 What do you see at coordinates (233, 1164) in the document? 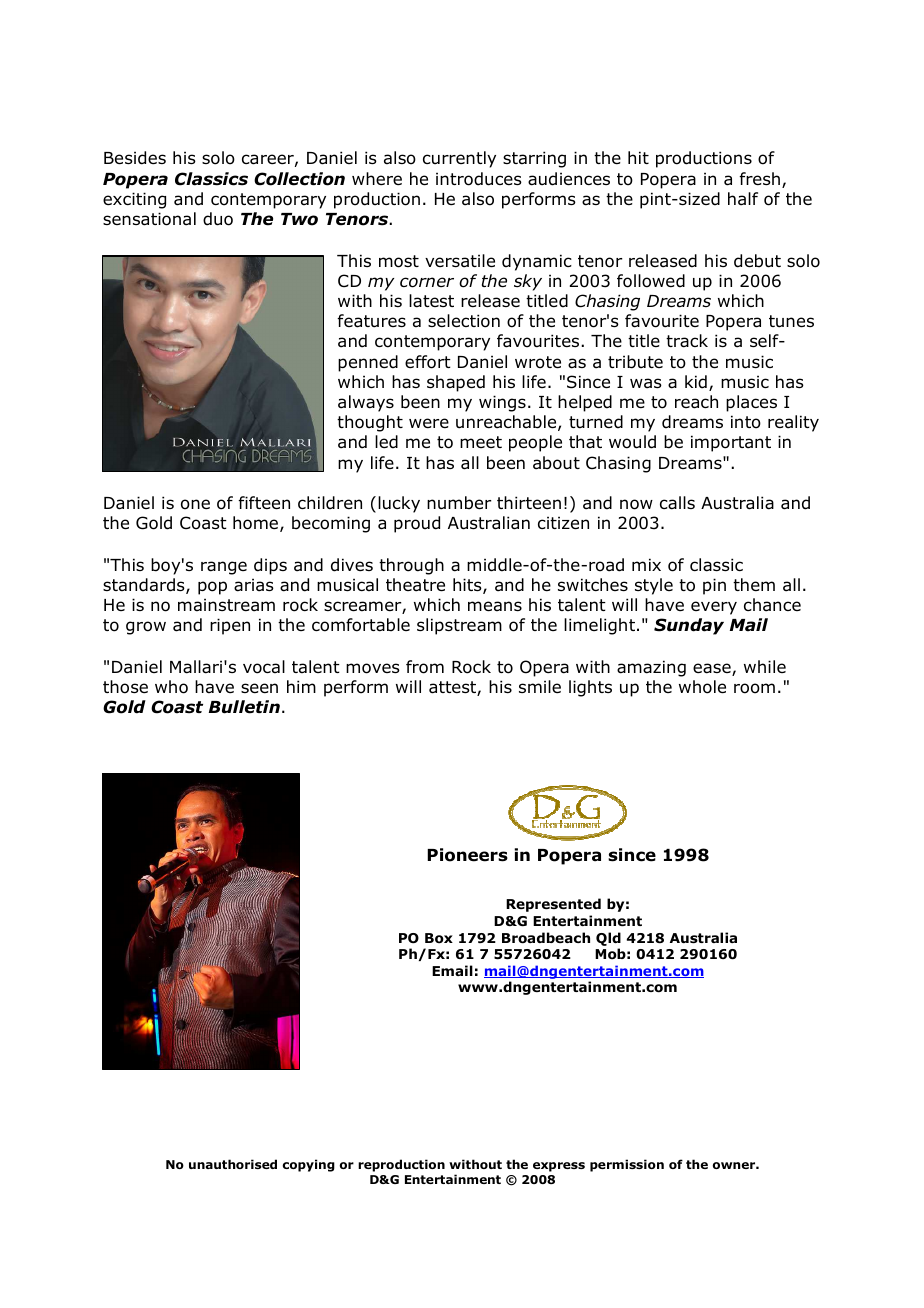
I see `unauthorised` at bounding box center [233, 1164].
